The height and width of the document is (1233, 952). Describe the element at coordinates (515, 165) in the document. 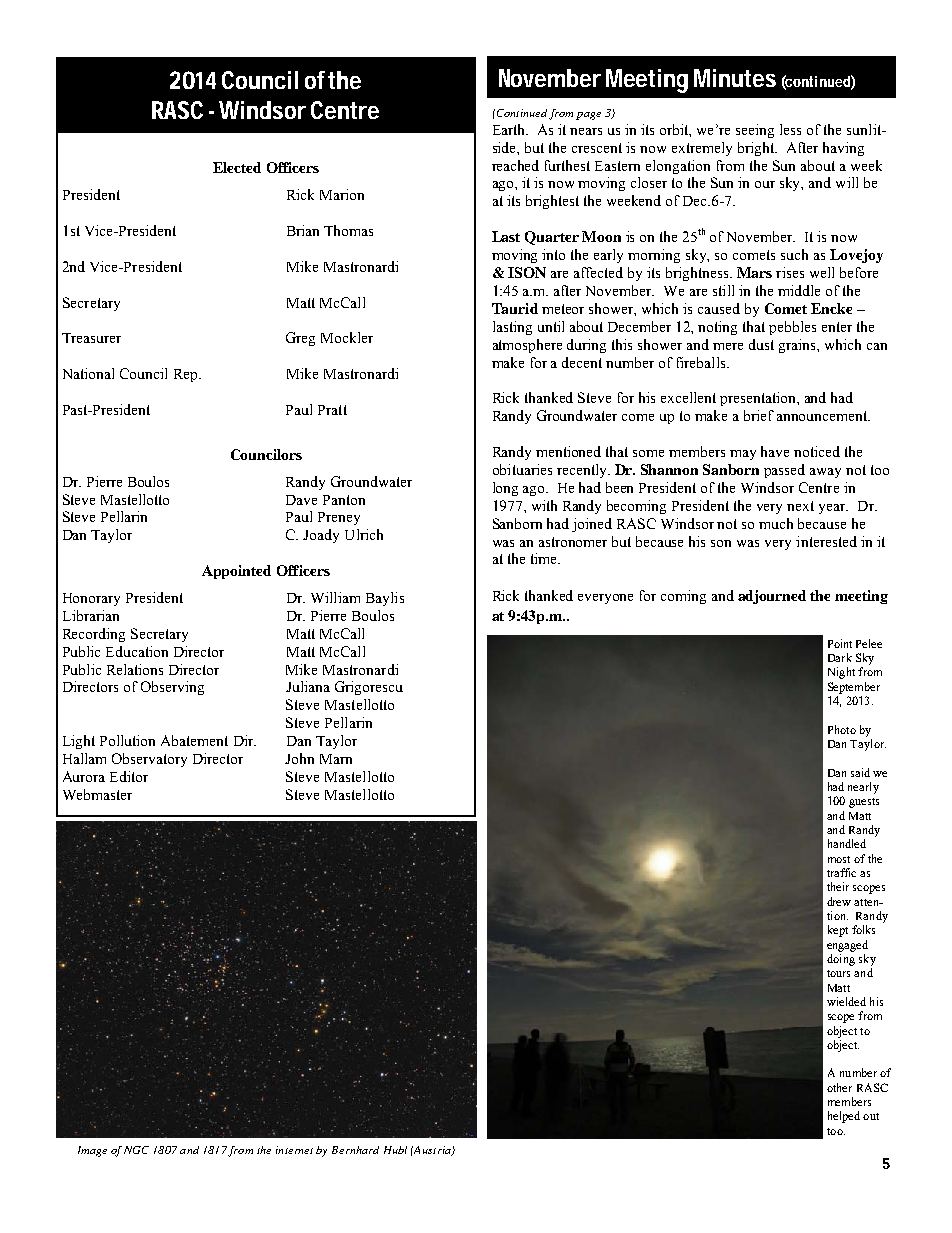

I see `reached` at that location.
